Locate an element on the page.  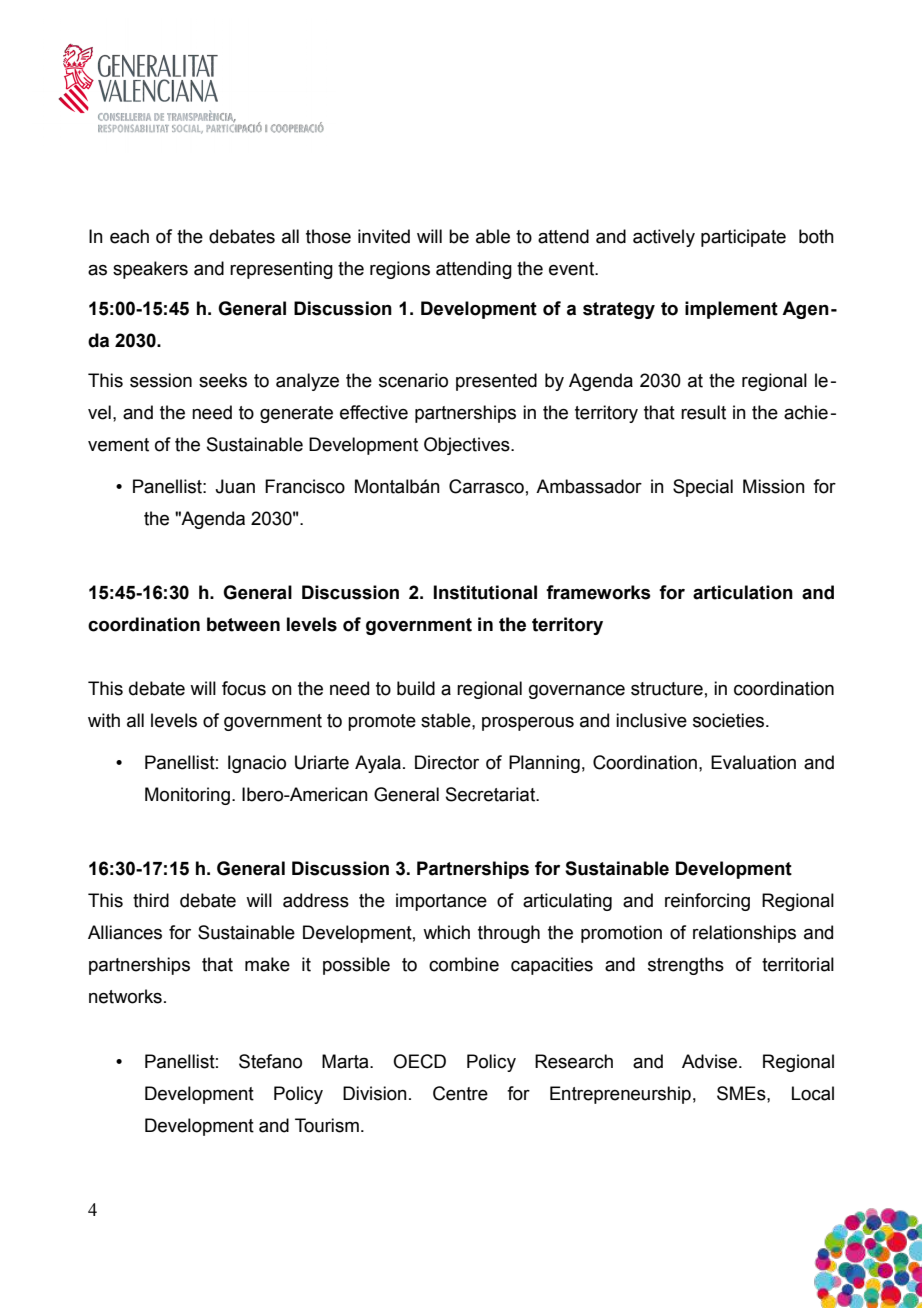
societies is located at coordinates (730, 720).
